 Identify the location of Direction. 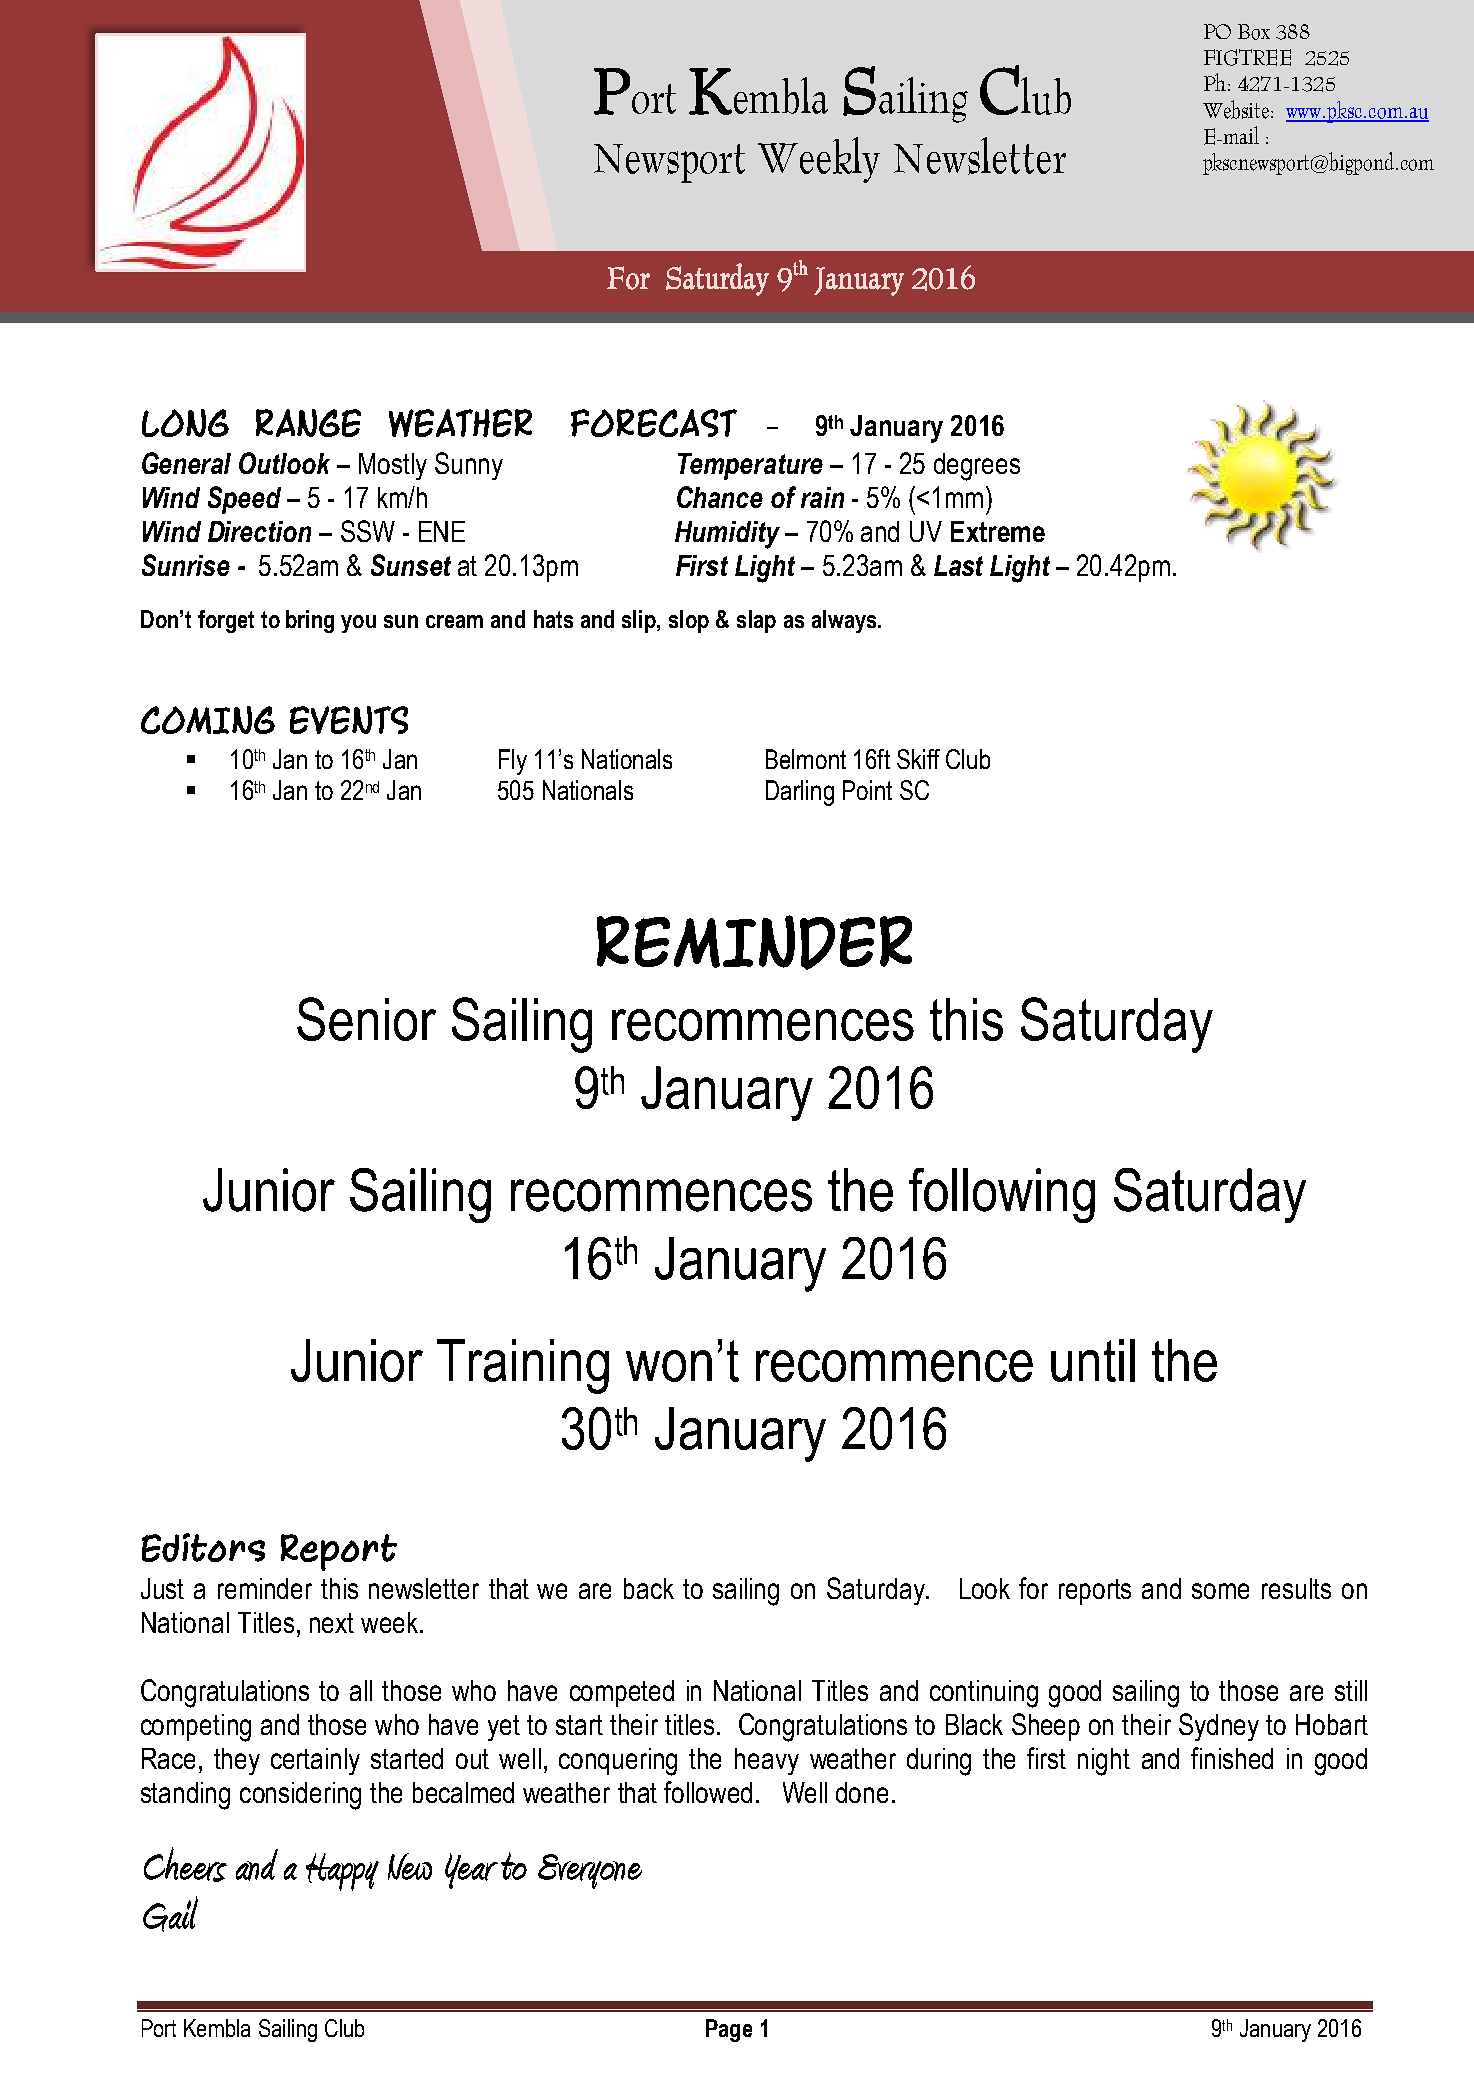
(259, 531).
